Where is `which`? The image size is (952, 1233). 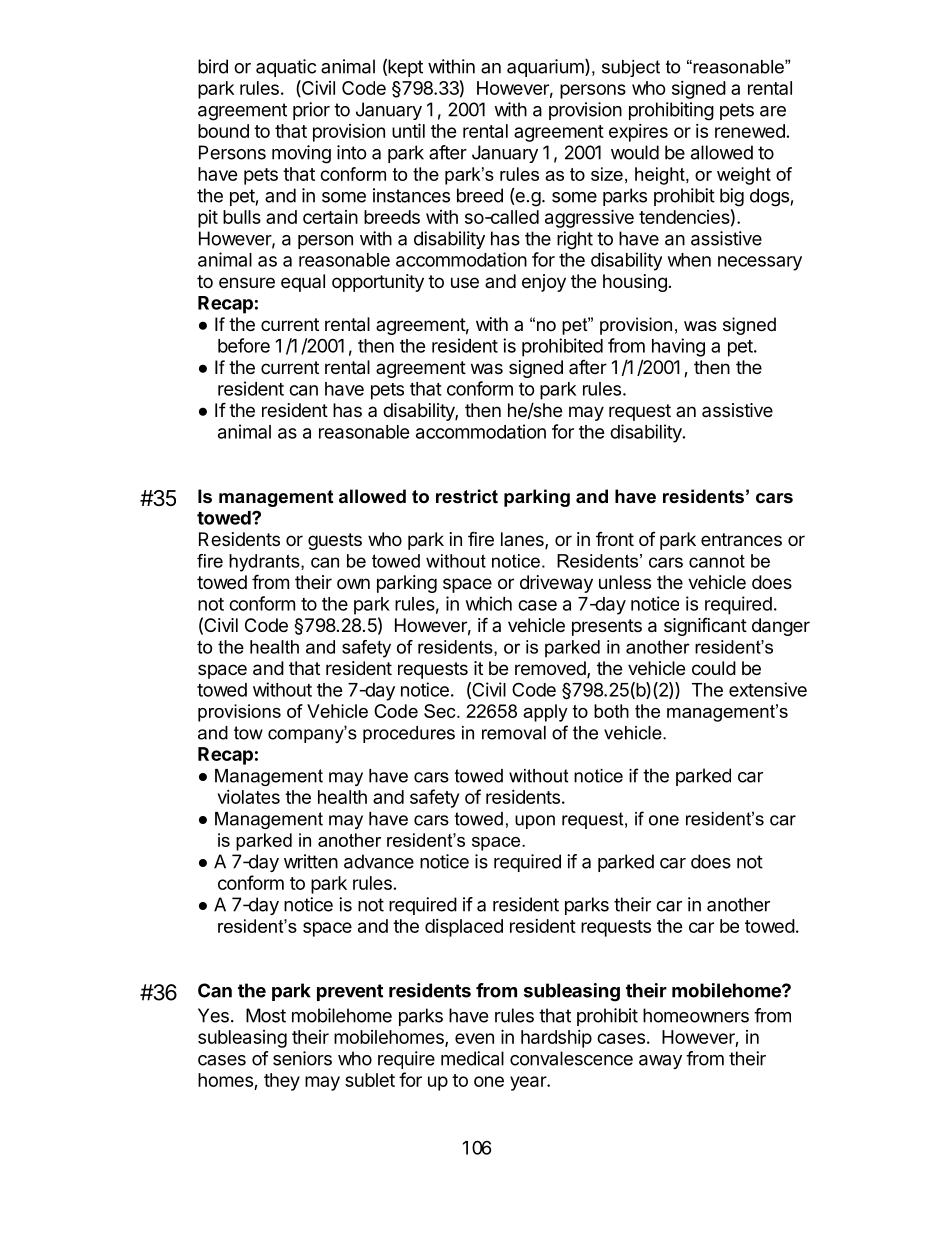
which is located at coordinates (489, 603).
